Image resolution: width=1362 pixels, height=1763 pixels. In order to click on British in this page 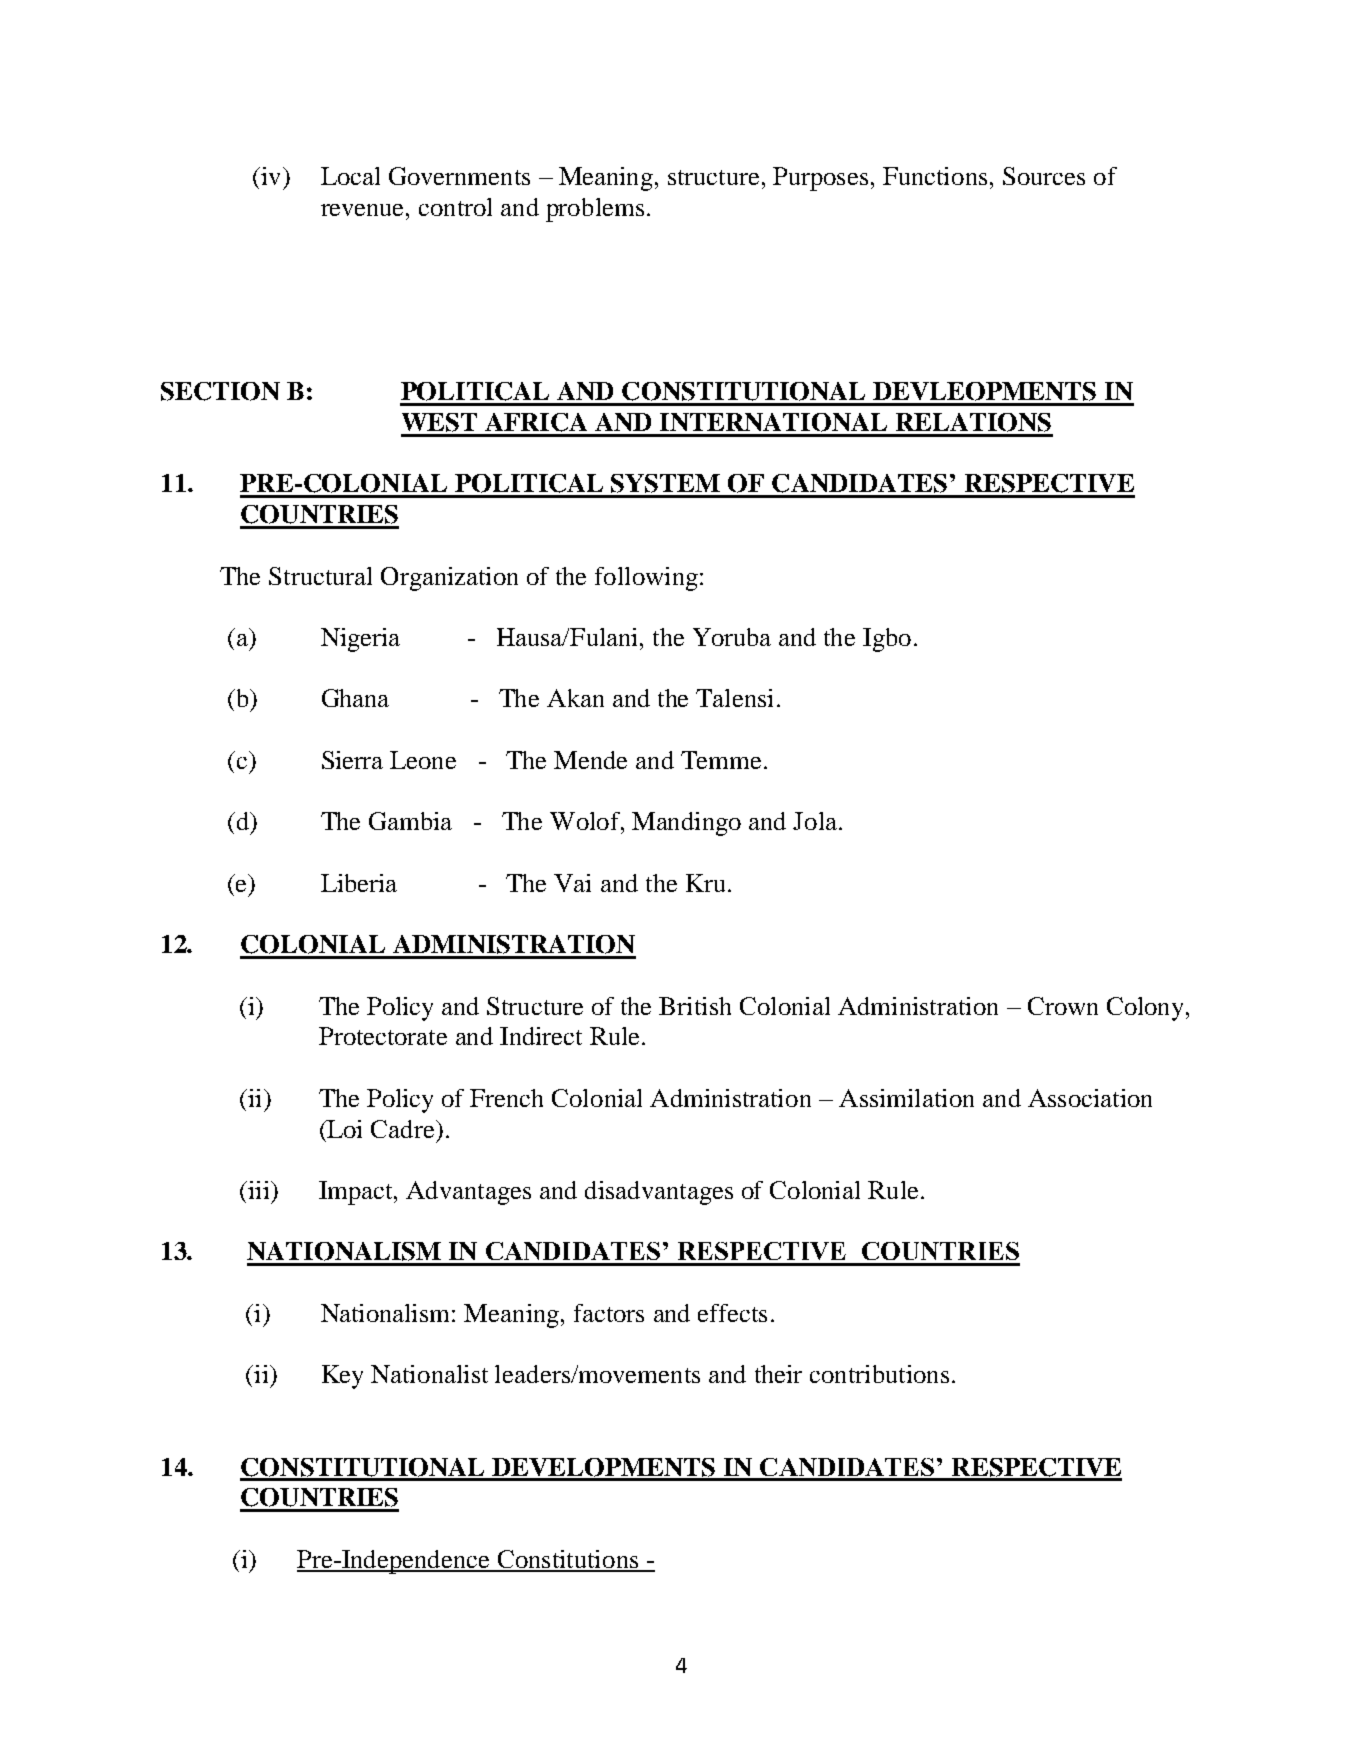, I will do `click(695, 1006)`.
